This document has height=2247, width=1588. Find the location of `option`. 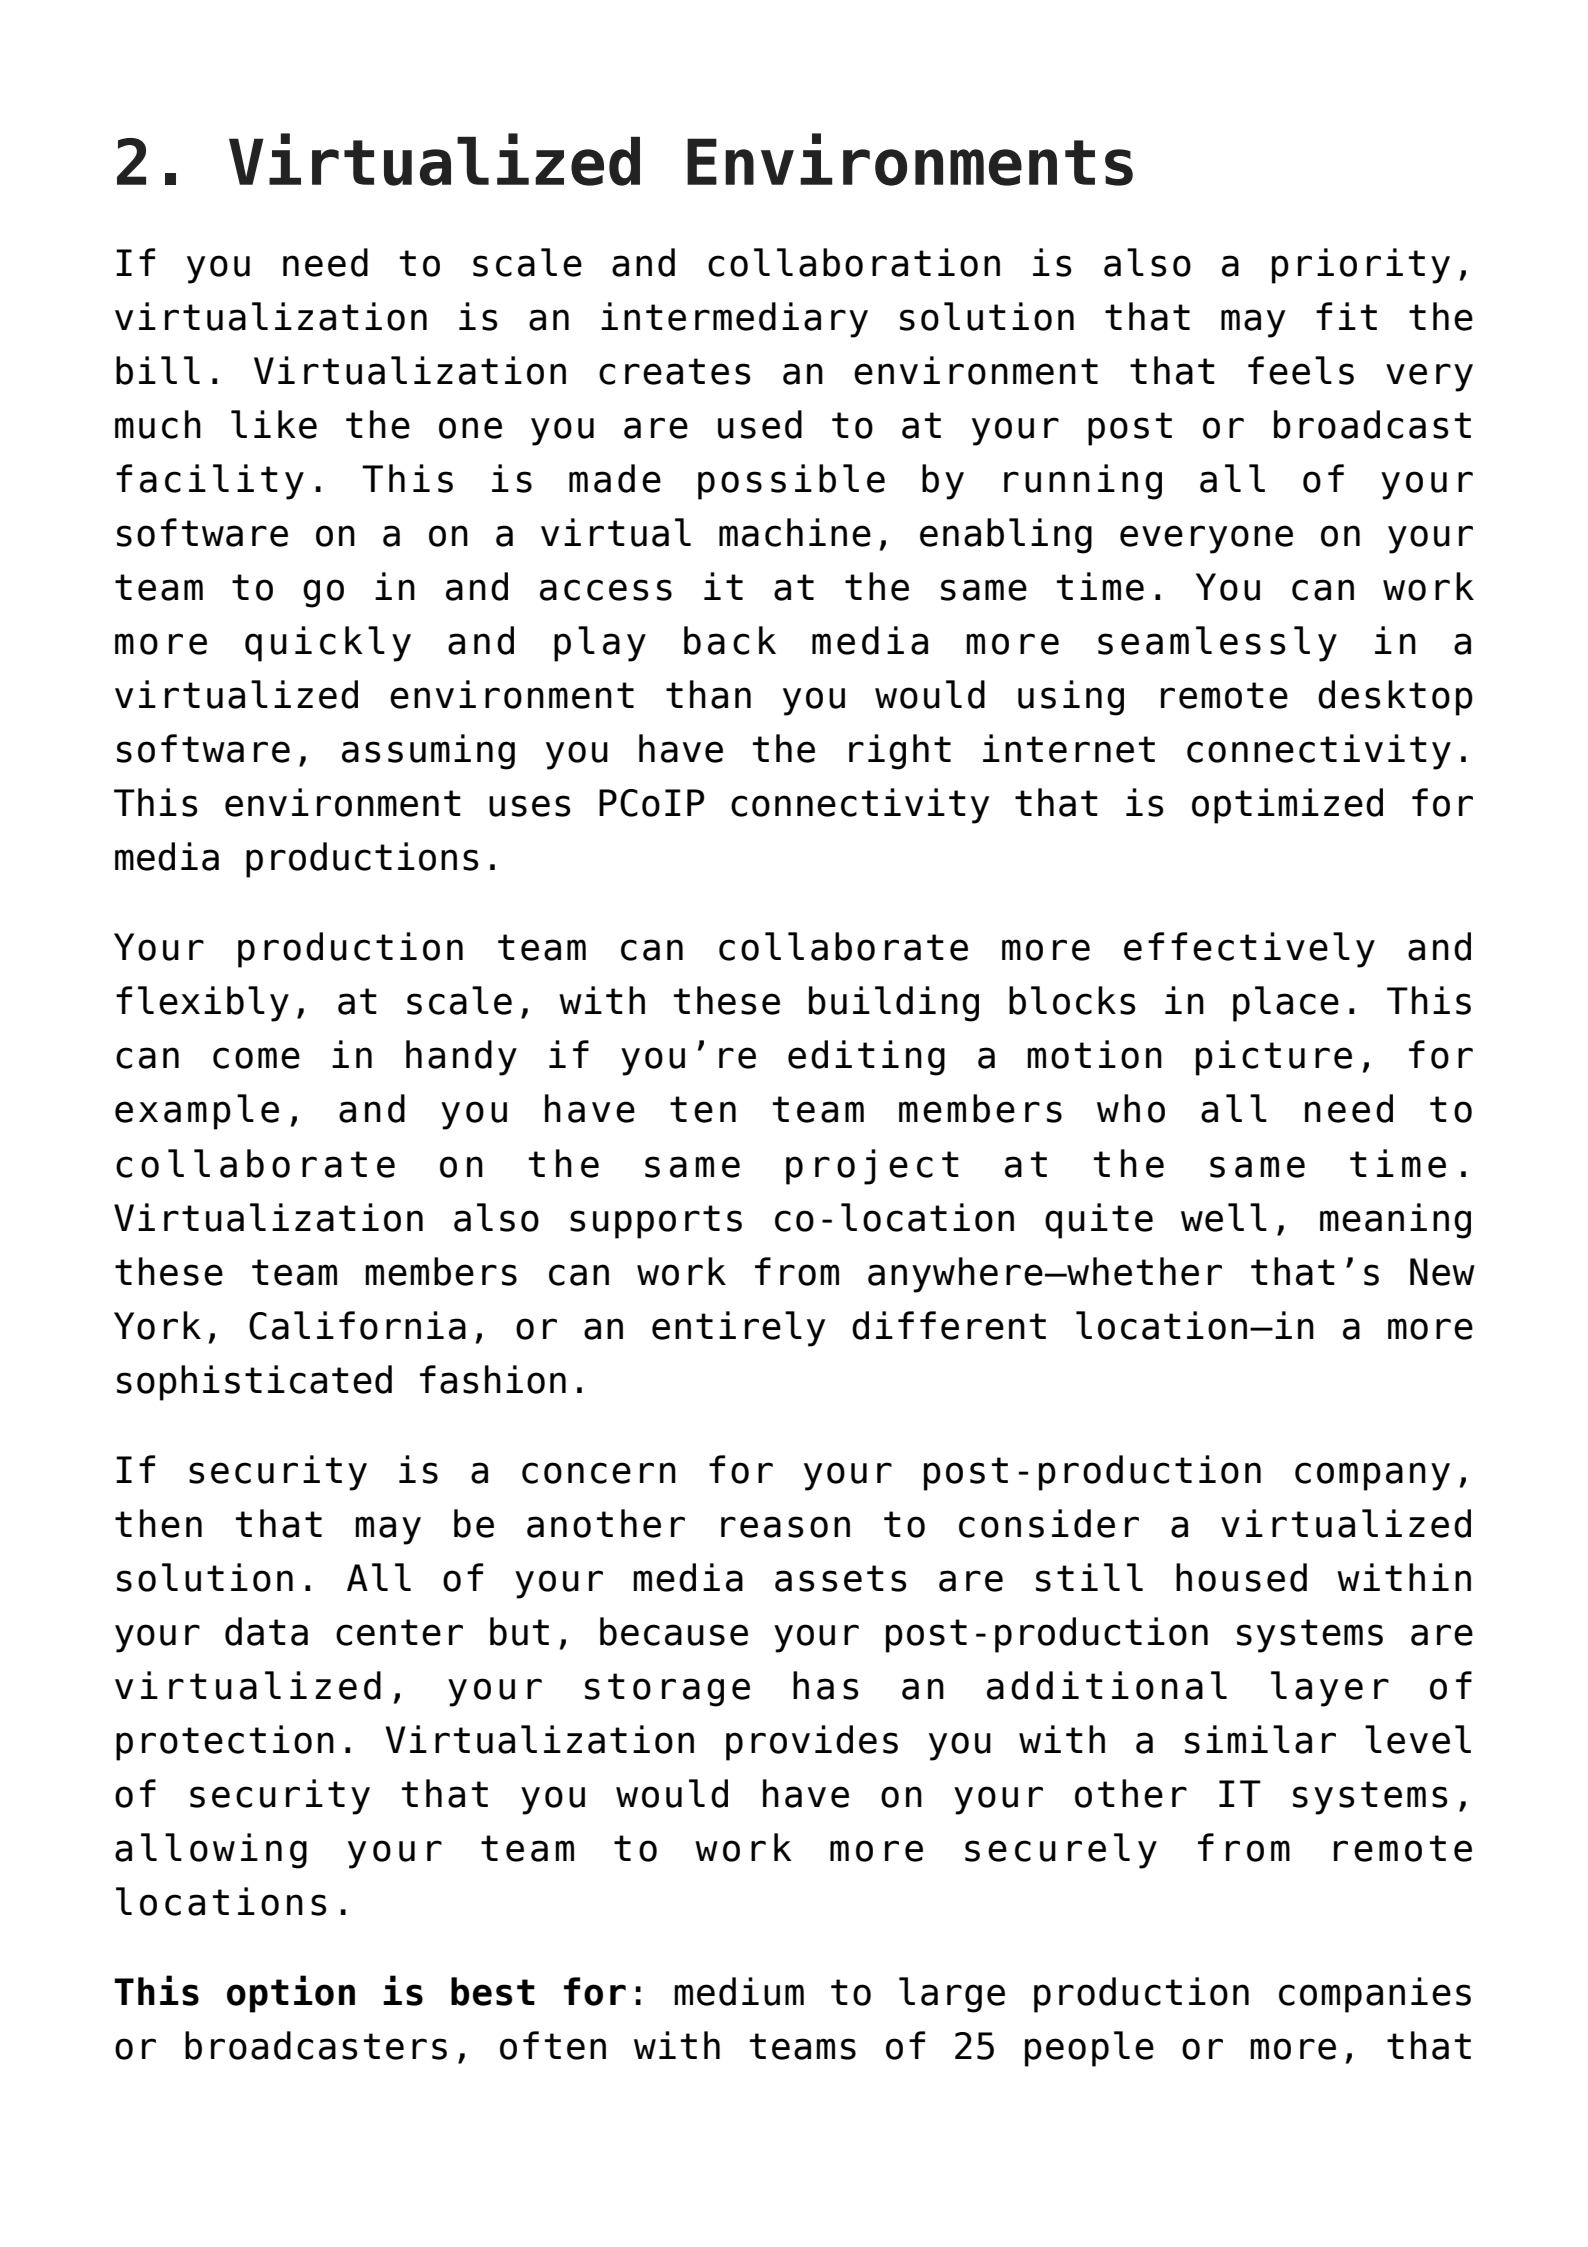

option is located at coordinates (291, 1994).
